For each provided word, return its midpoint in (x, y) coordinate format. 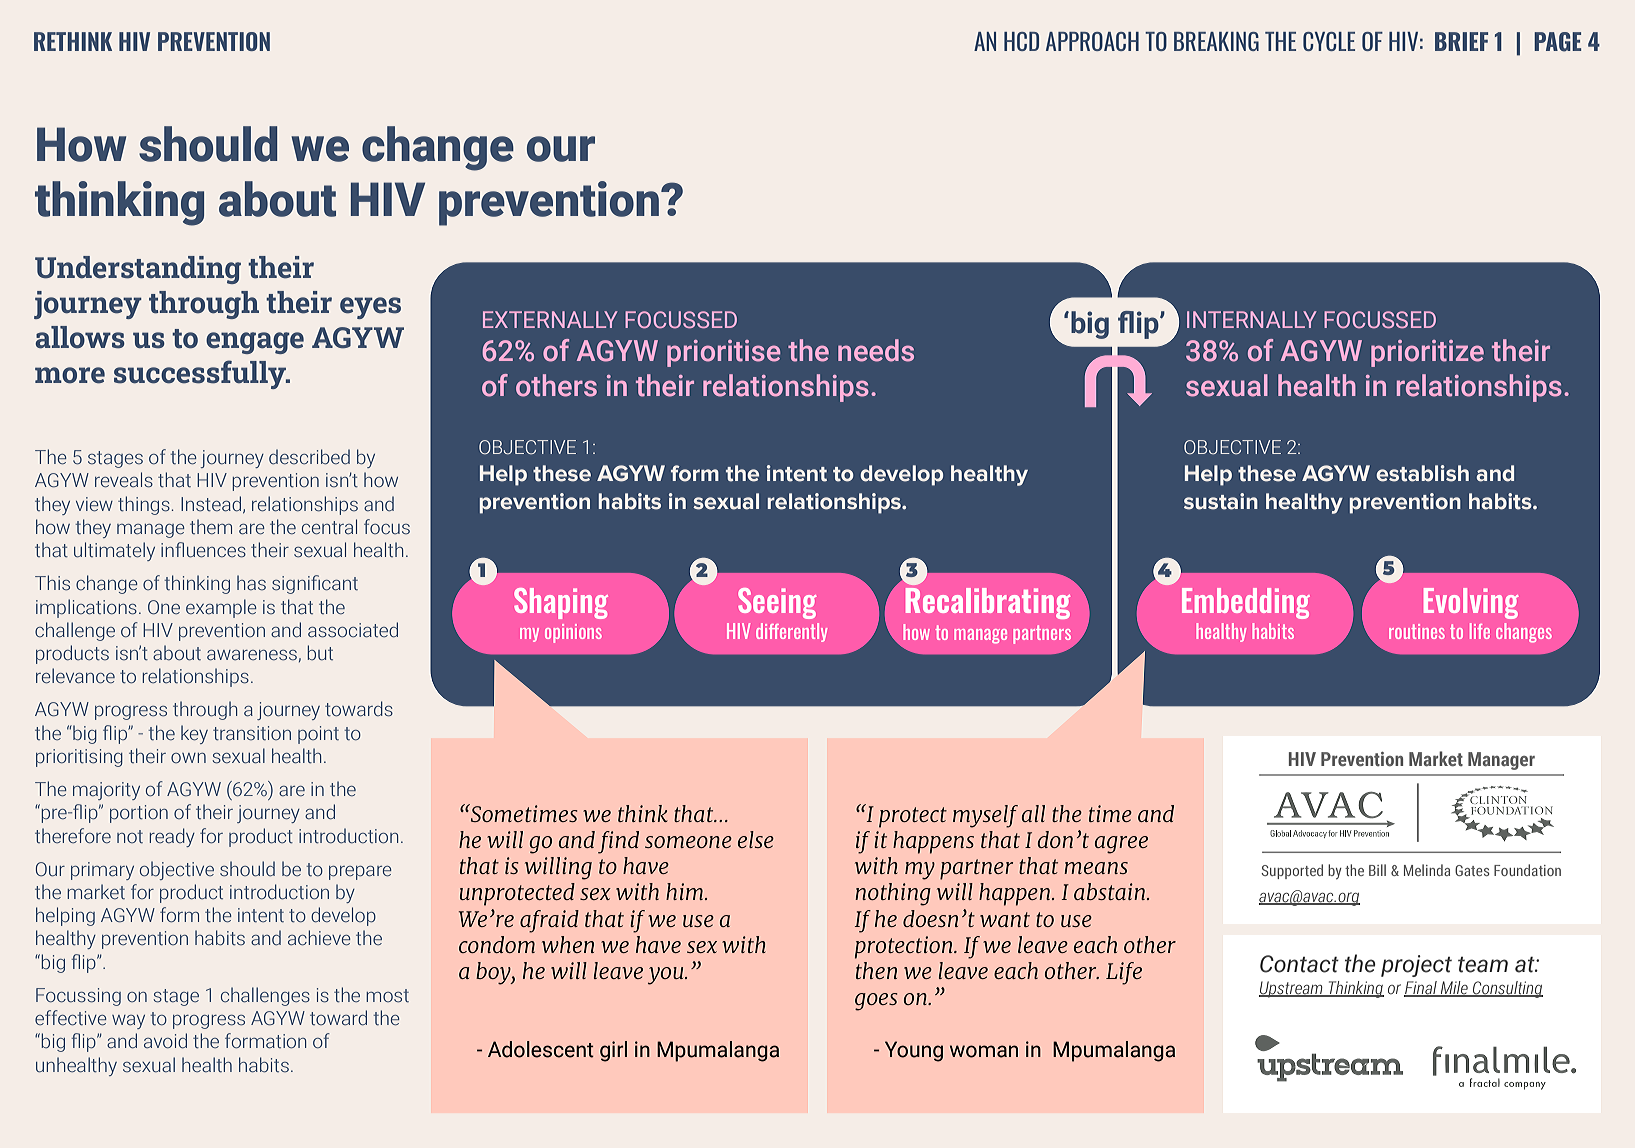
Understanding (138, 270)
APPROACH (1092, 41)
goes (876, 1002)
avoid (165, 1040)
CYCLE (1329, 41)
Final (1421, 989)
